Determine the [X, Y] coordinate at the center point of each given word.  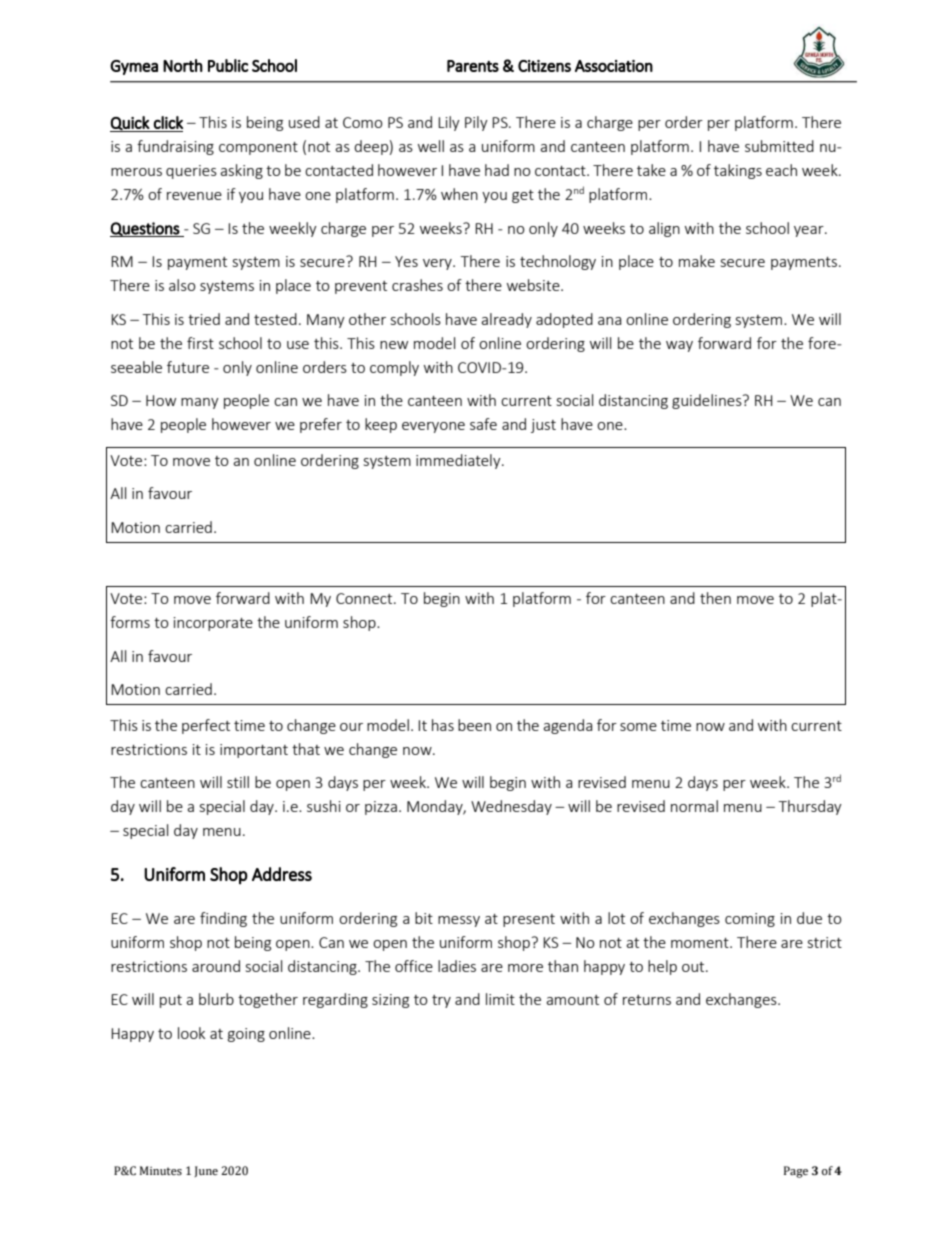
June [206, 1171]
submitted [779, 146]
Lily [449, 123]
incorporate [213, 624]
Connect [365, 598]
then [715, 598]
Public [228, 65]
